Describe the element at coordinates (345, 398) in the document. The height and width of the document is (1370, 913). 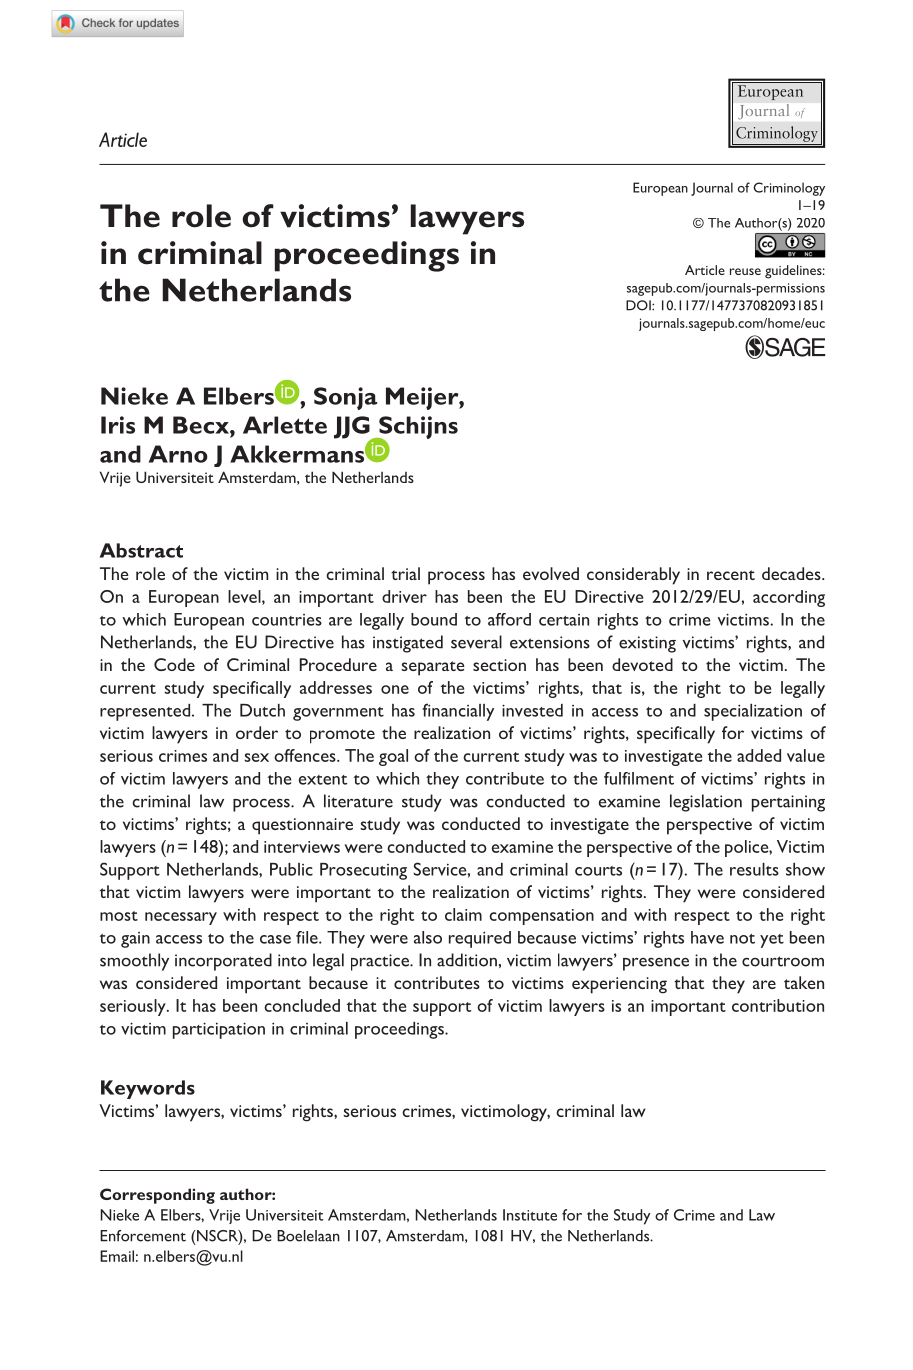
I see `Sonja` at that location.
